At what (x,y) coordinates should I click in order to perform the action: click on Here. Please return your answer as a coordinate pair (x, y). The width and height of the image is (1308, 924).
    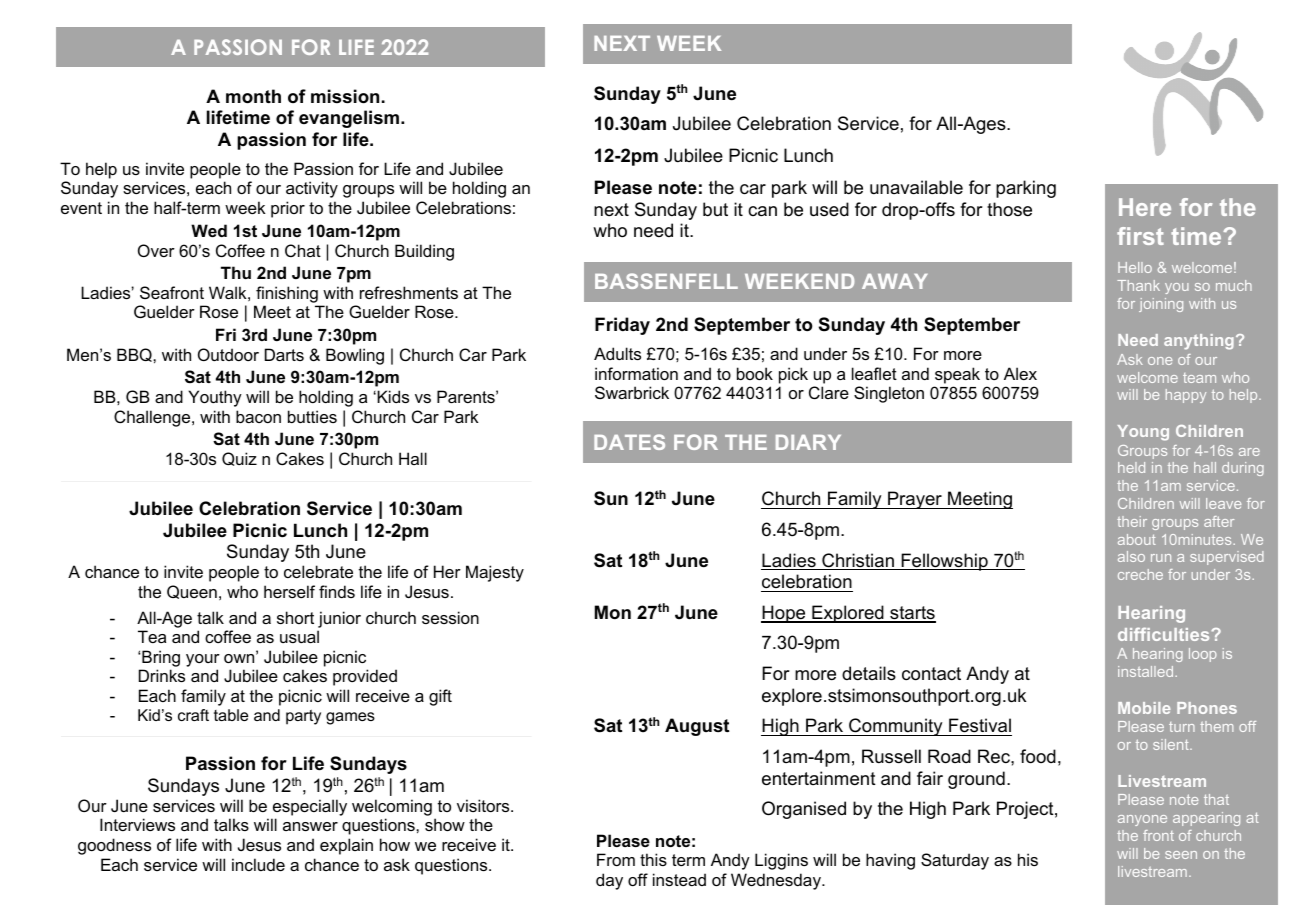
    Looking at the image, I should click on (1145, 207).
